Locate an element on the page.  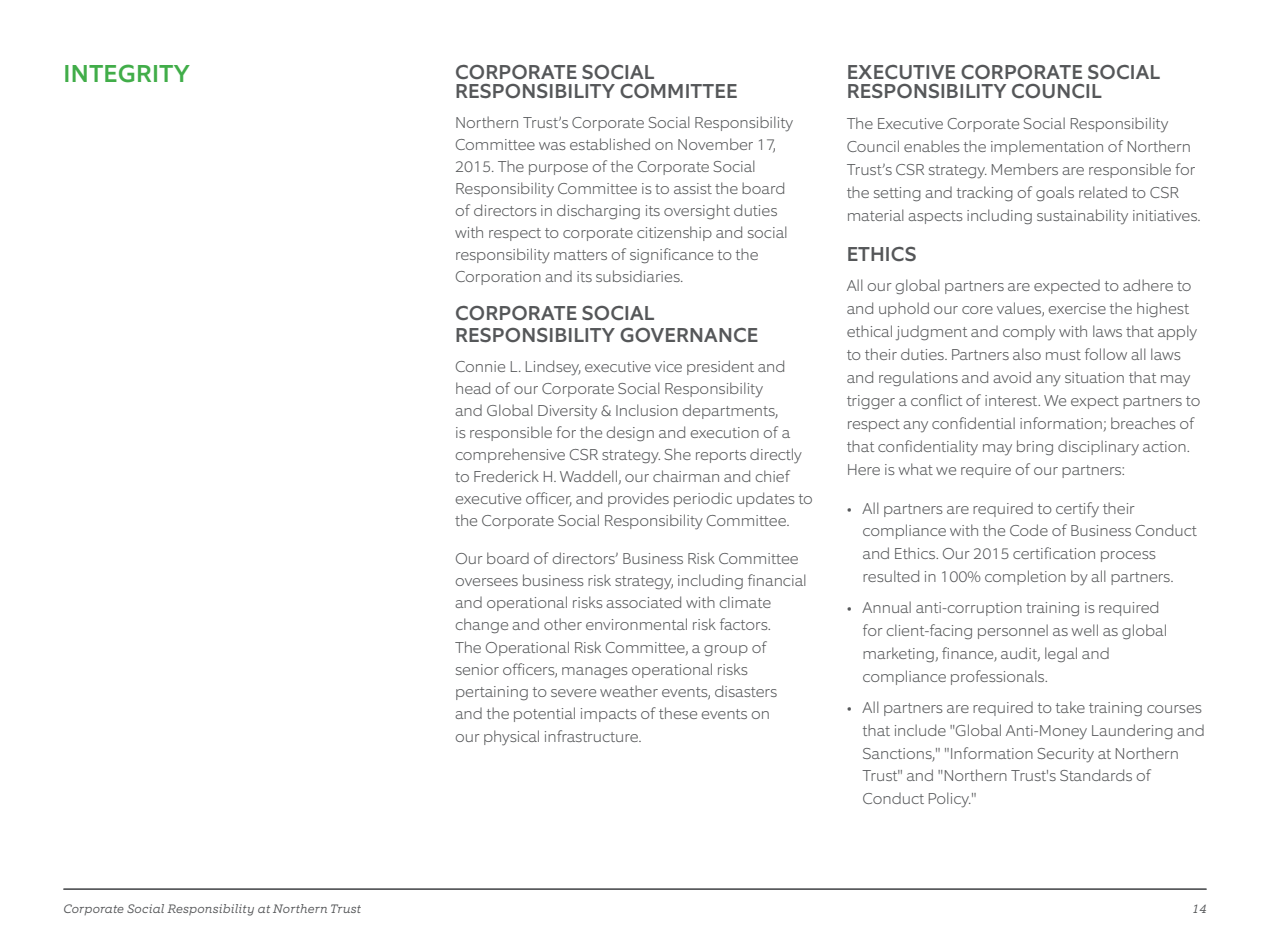
oversees is located at coordinates (487, 582).
